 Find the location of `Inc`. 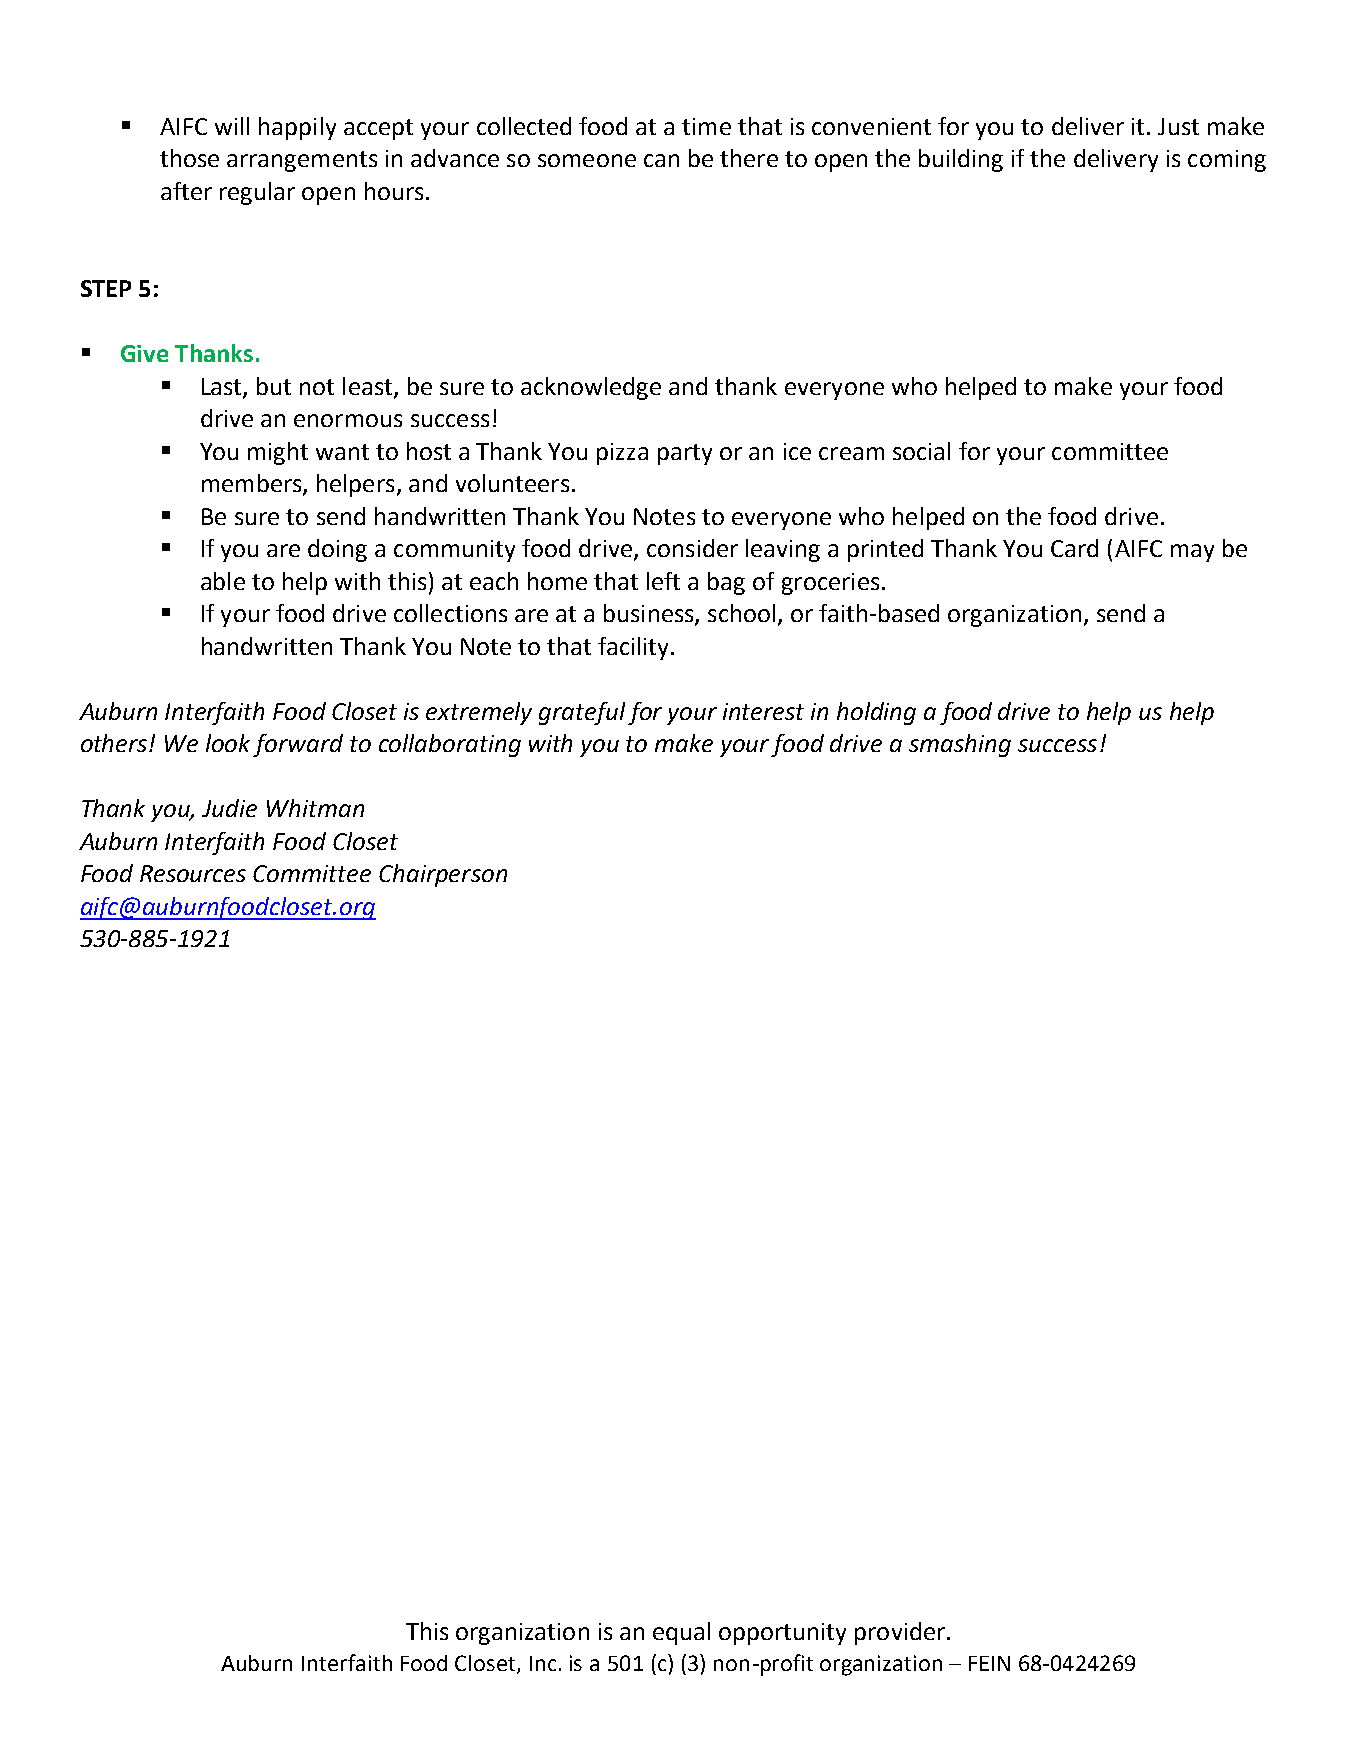

Inc is located at coordinates (543, 1663).
